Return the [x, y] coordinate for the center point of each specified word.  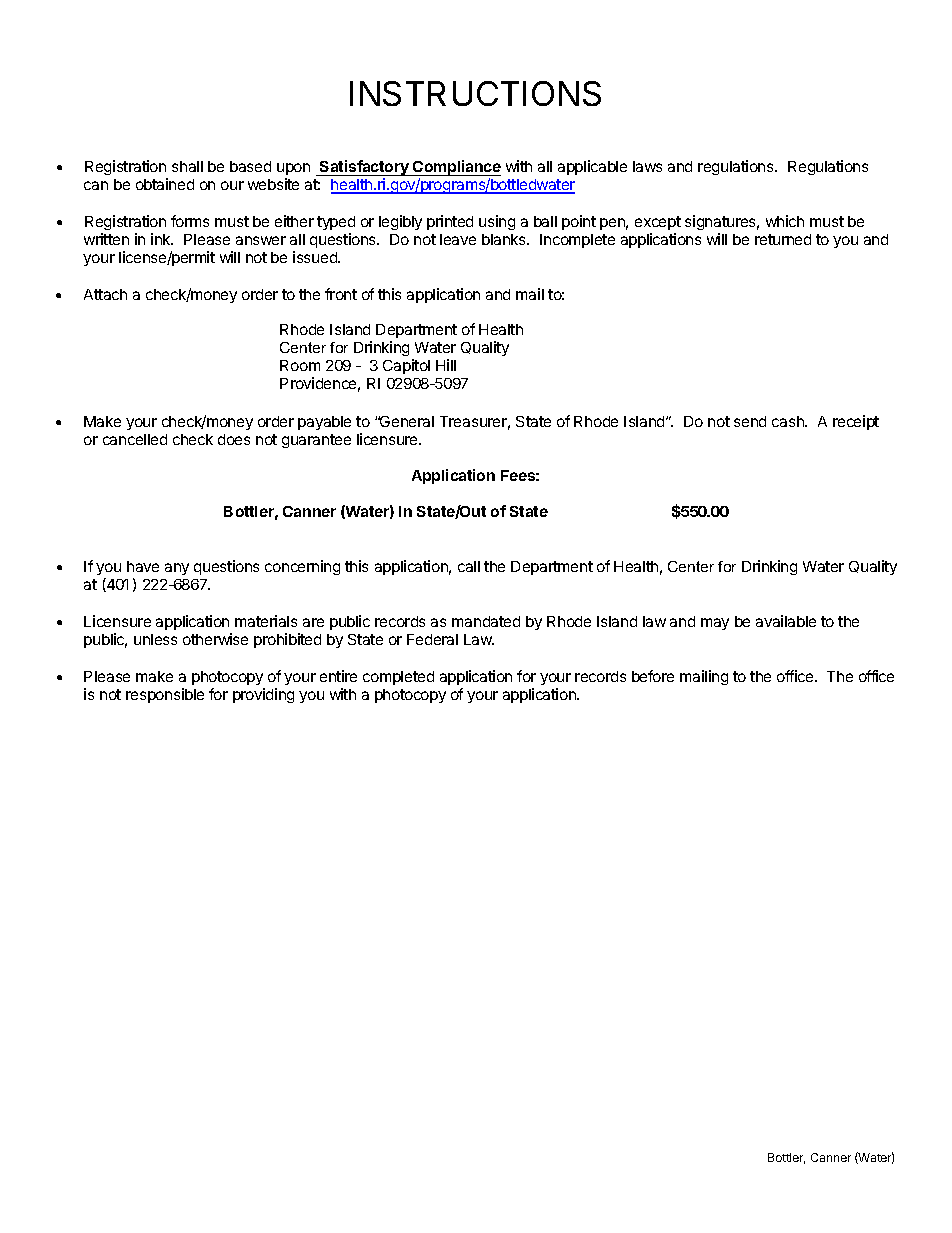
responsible [165, 695]
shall [187, 166]
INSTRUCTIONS [475, 93]
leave [458, 239]
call [469, 566]
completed [398, 678]
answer [261, 240]
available [786, 621]
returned [783, 239]
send [750, 421]
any [177, 569]
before [653, 676]
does [234, 439]
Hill [446, 365]
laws [647, 166]
